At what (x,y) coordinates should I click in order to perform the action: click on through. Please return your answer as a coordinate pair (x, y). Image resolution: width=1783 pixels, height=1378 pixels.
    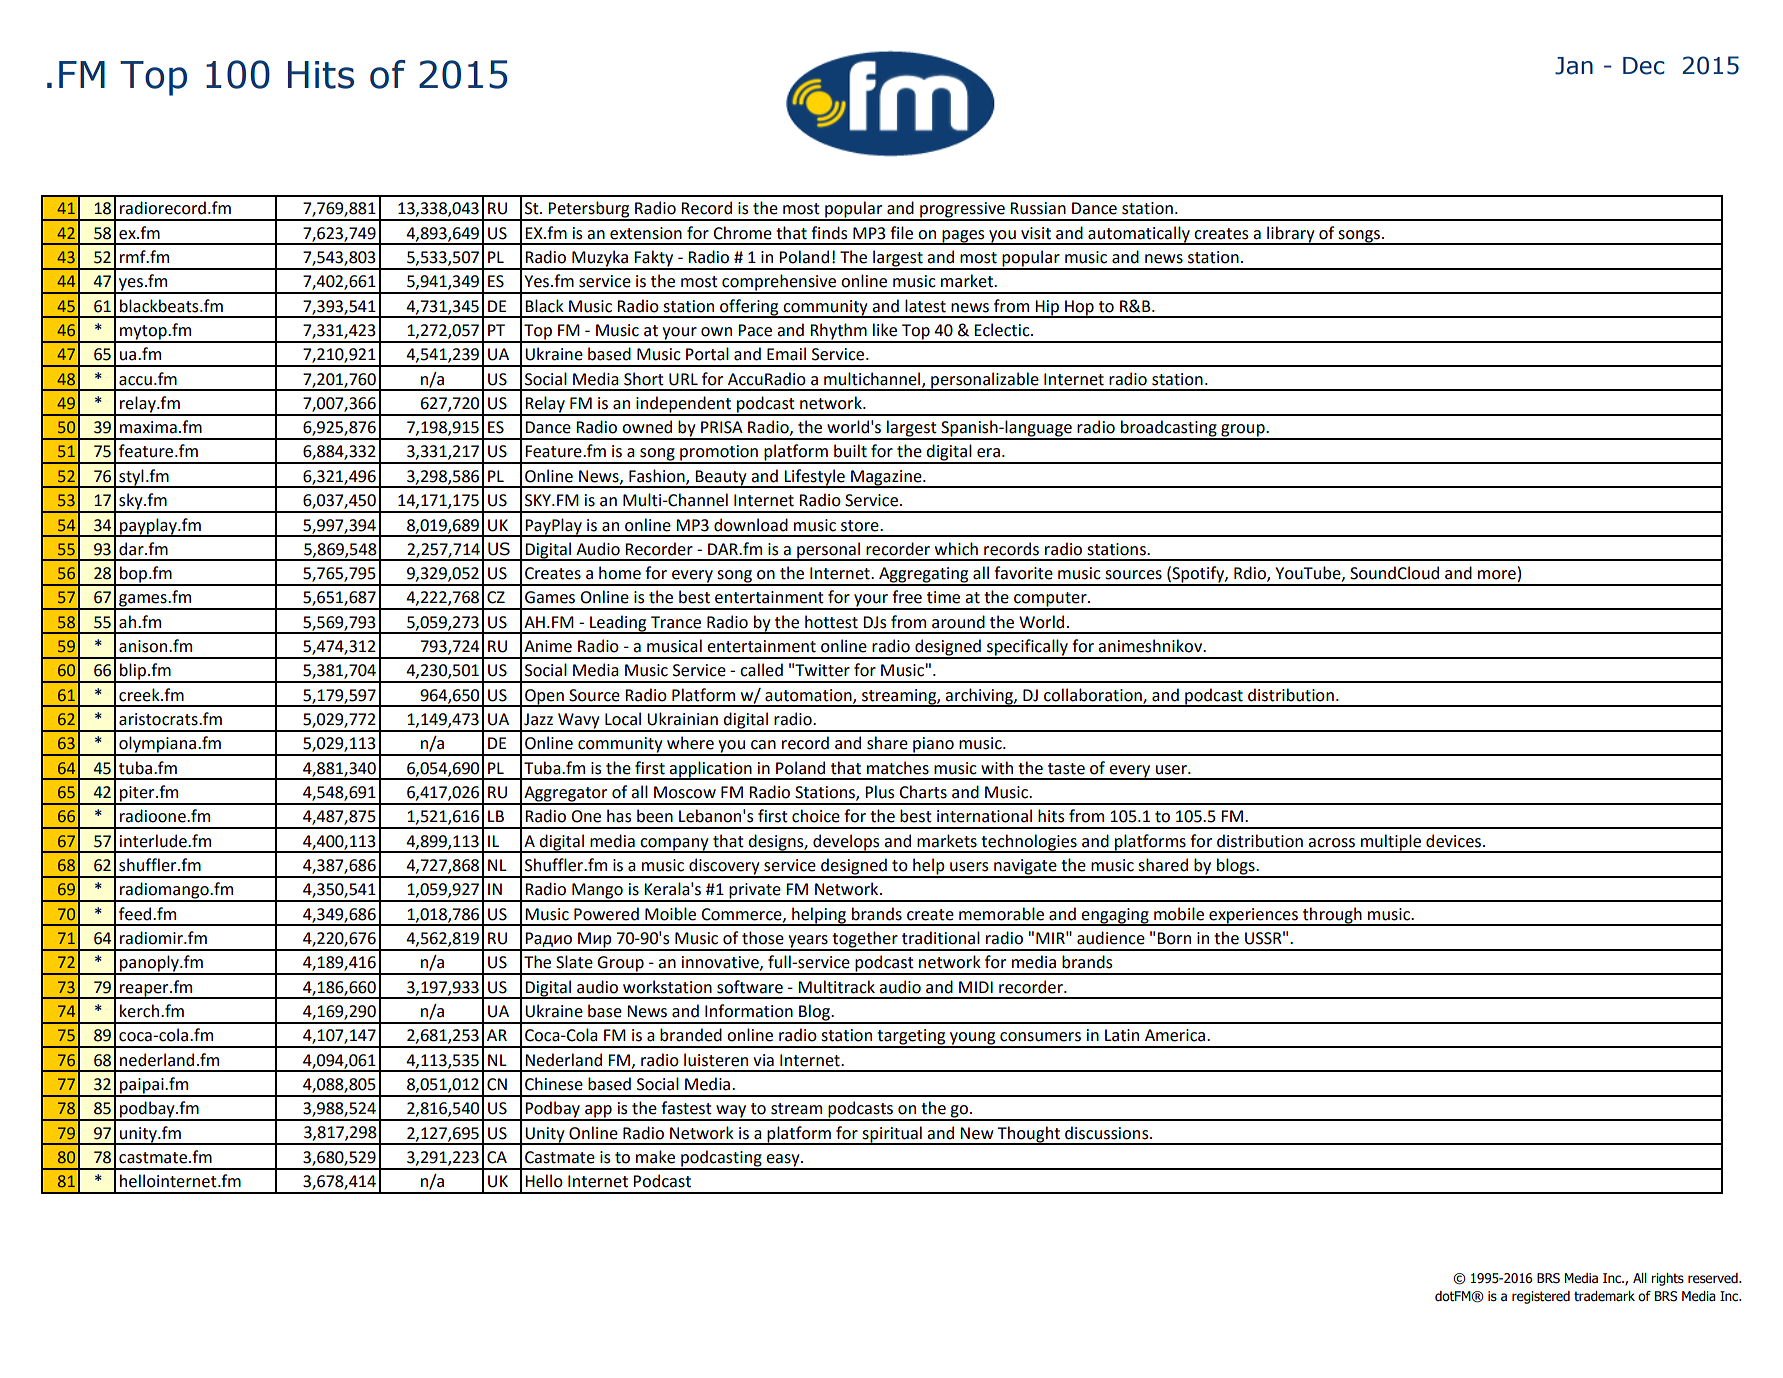
    Looking at the image, I should click on (1332, 916).
